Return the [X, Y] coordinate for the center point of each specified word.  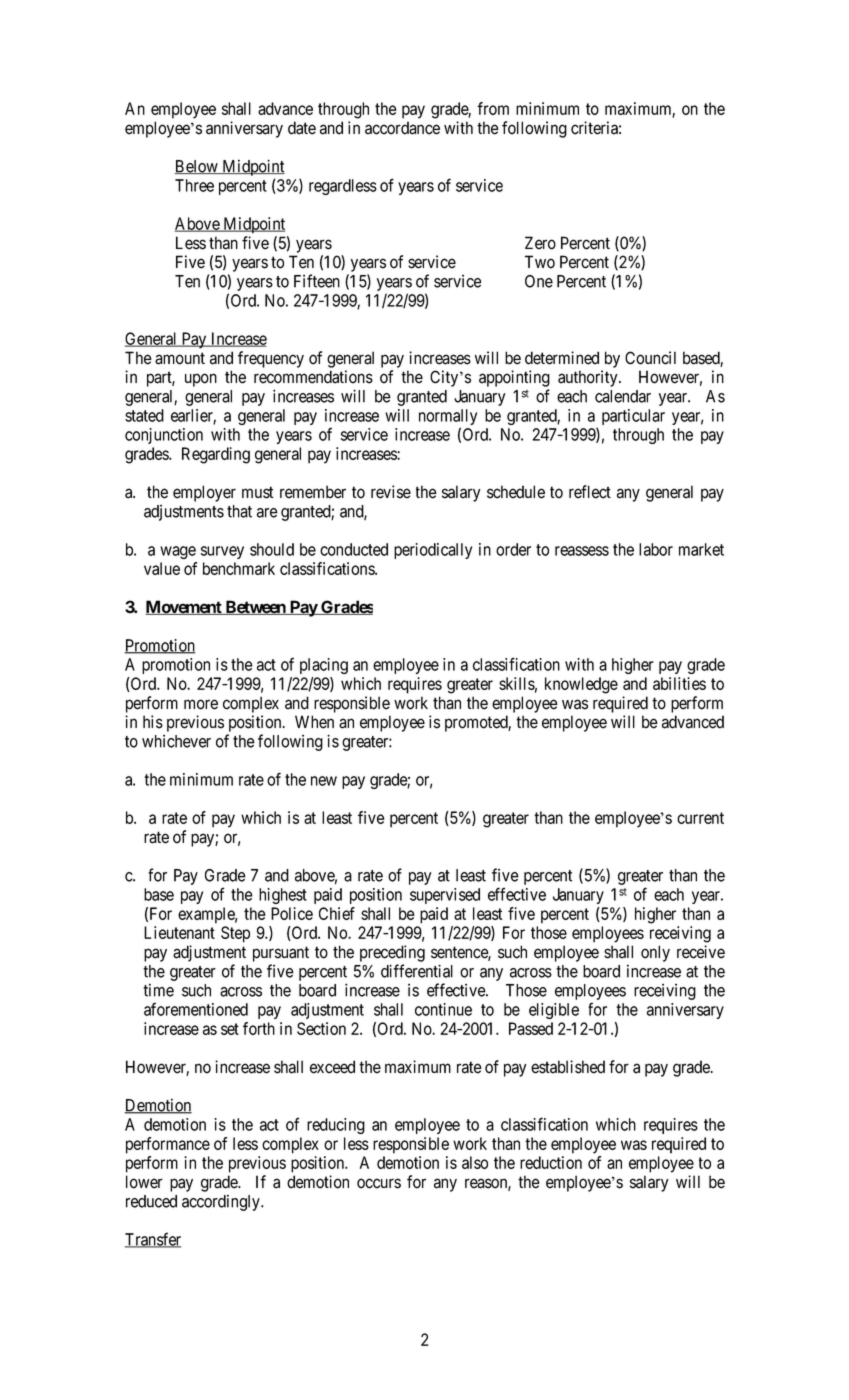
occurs [379, 1183]
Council [650, 358]
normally [448, 418]
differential [417, 971]
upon [201, 380]
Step [235, 934]
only [655, 953]
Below [197, 167]
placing [324, 666]
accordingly [222, 1202]
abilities [679, 683]
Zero [540, 243]
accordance [402, 128]
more [201, 704]
